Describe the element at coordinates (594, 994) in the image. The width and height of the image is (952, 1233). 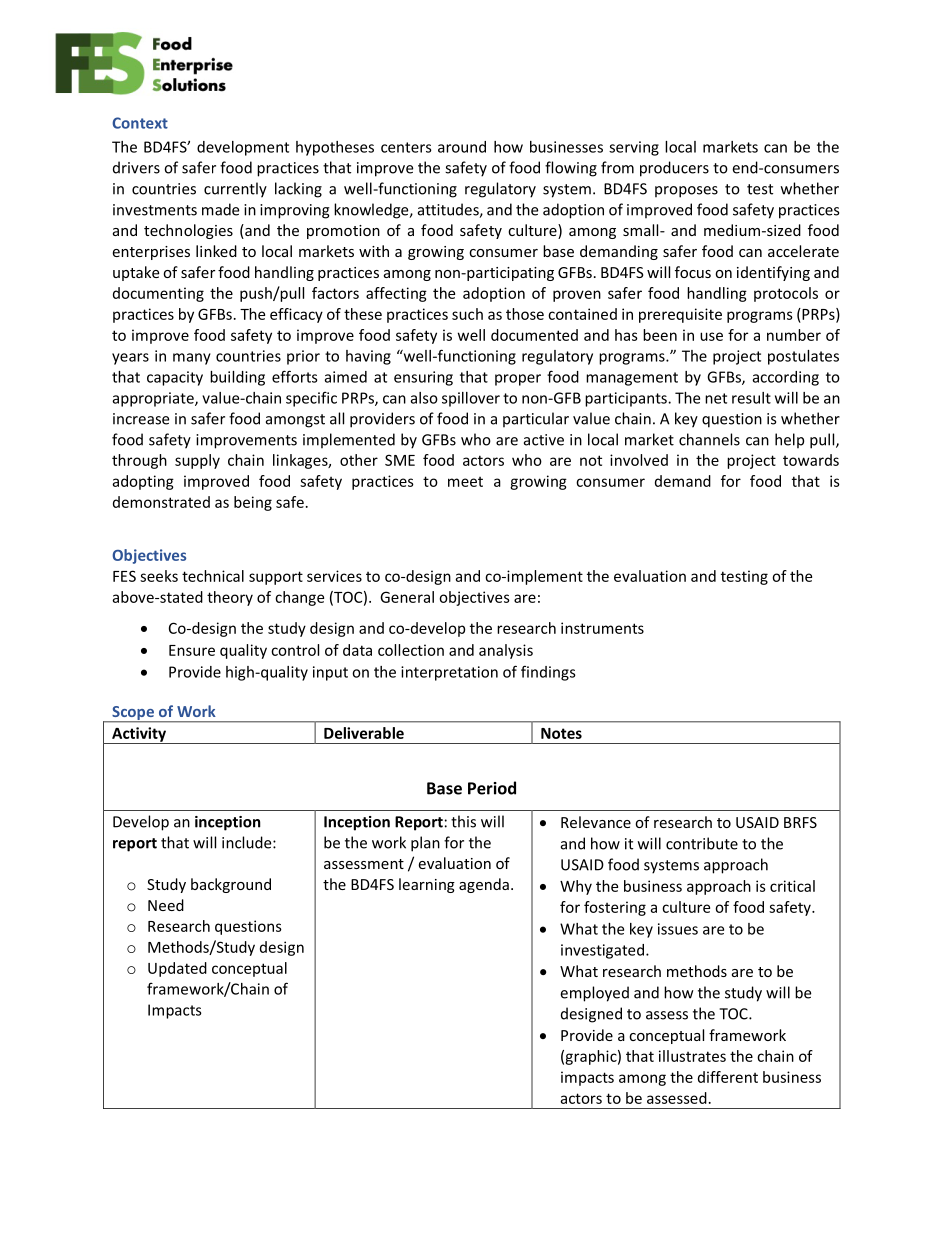
I see `employed` at that location.
